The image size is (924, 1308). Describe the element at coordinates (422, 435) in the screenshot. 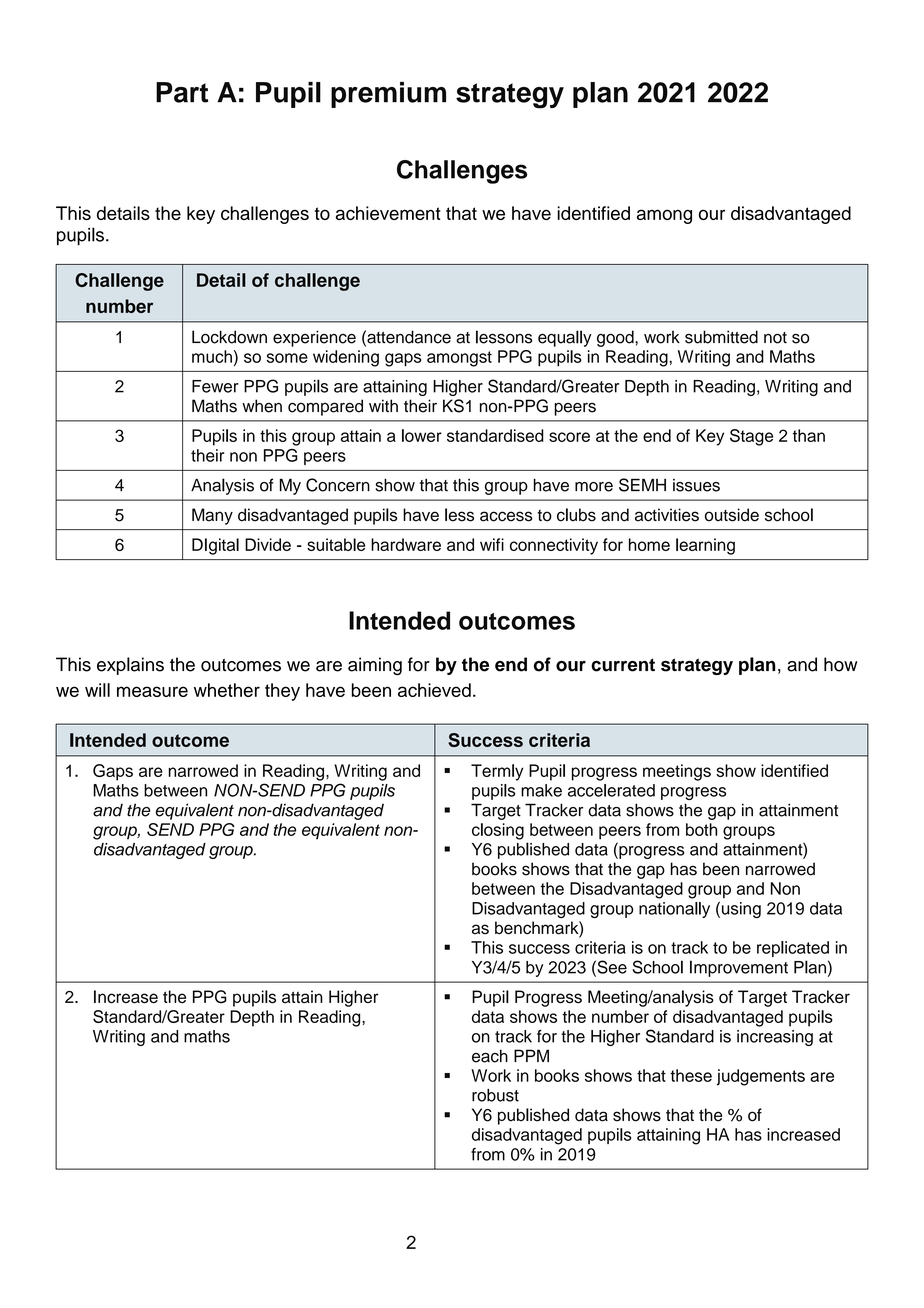

I see `lower` at that location.
